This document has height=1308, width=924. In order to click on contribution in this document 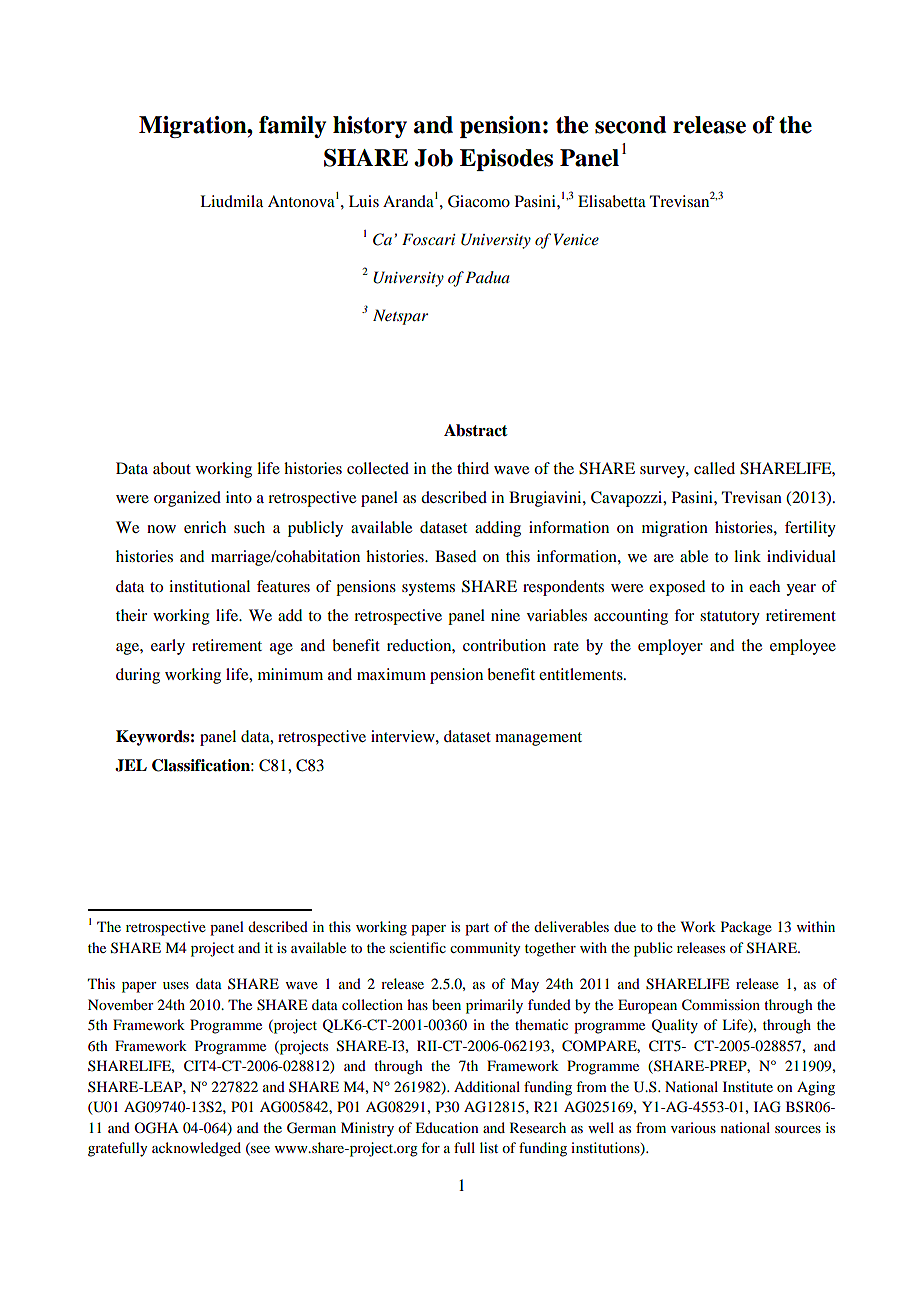, I will do `click(504, 645)`.
